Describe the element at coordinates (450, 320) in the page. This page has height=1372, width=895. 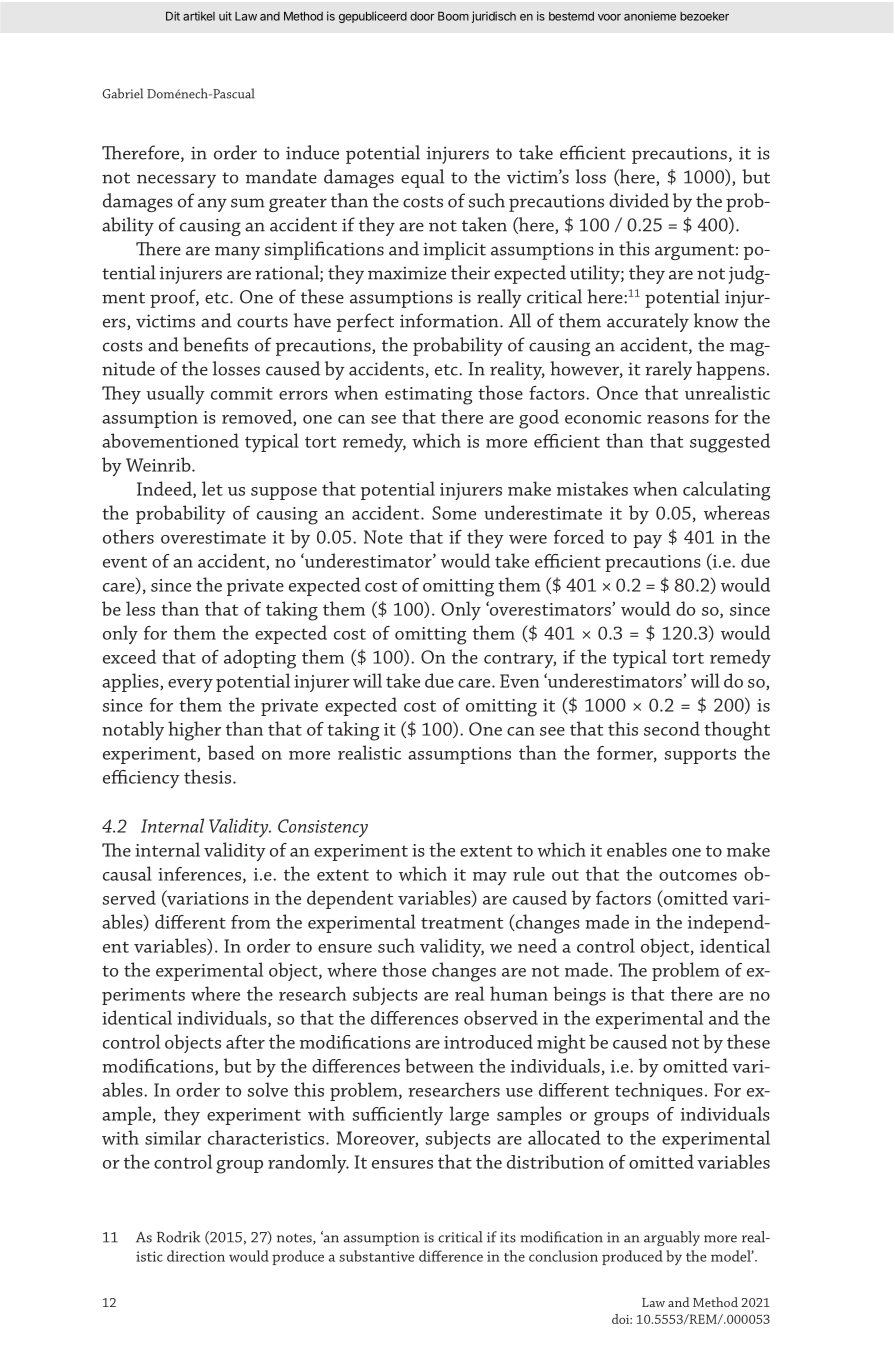
I see `information` at that location.
